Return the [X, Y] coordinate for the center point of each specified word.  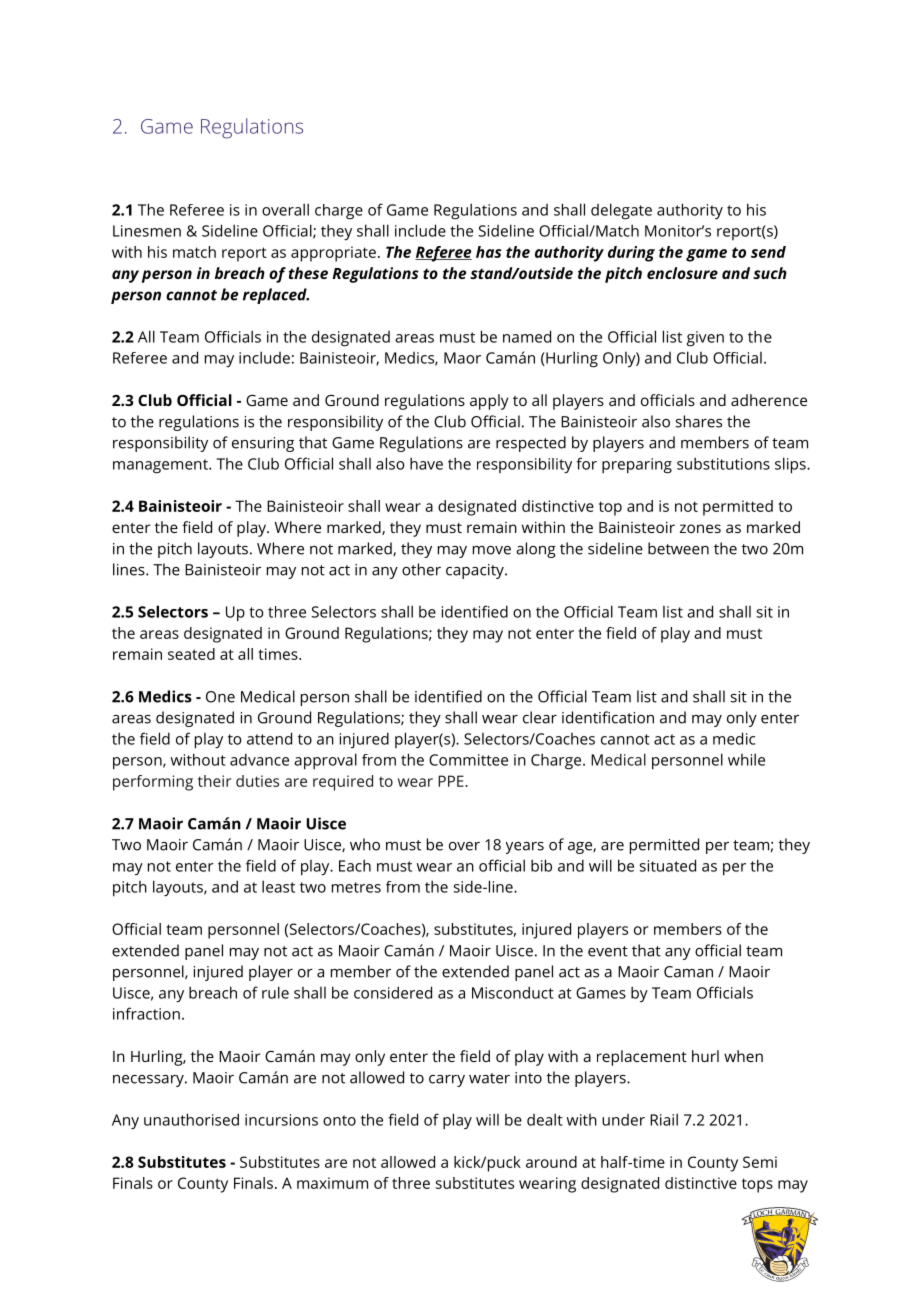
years [525, 848]
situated [668, 865]
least [278, 886]
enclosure [682, 273]
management [161, 466]
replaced [276, 296]
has [489, 252]
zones [700, 528]
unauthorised [191, 1119]
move [492, 550]
